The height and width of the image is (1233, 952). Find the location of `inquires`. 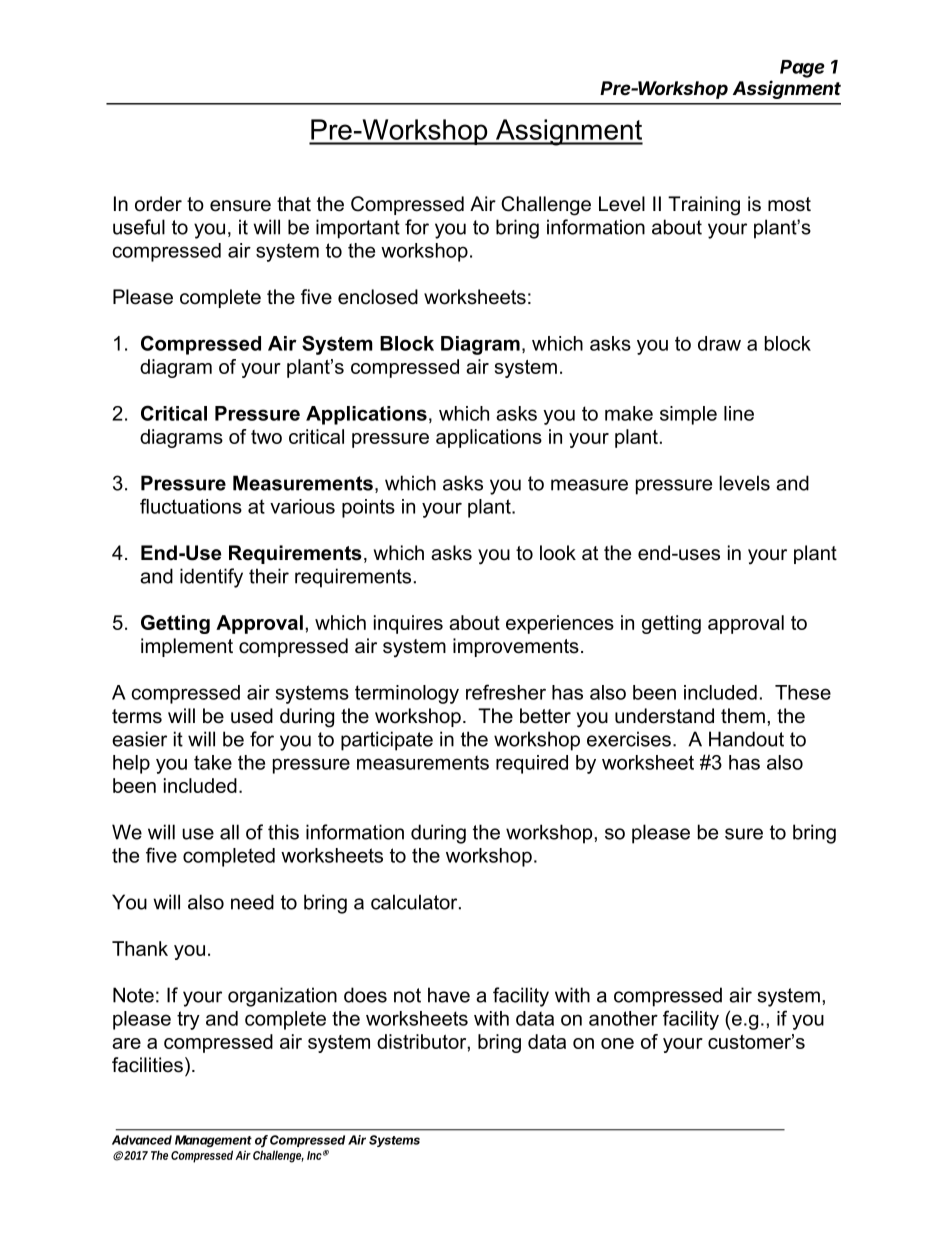

inquires is located at coordinates (408, 624).
